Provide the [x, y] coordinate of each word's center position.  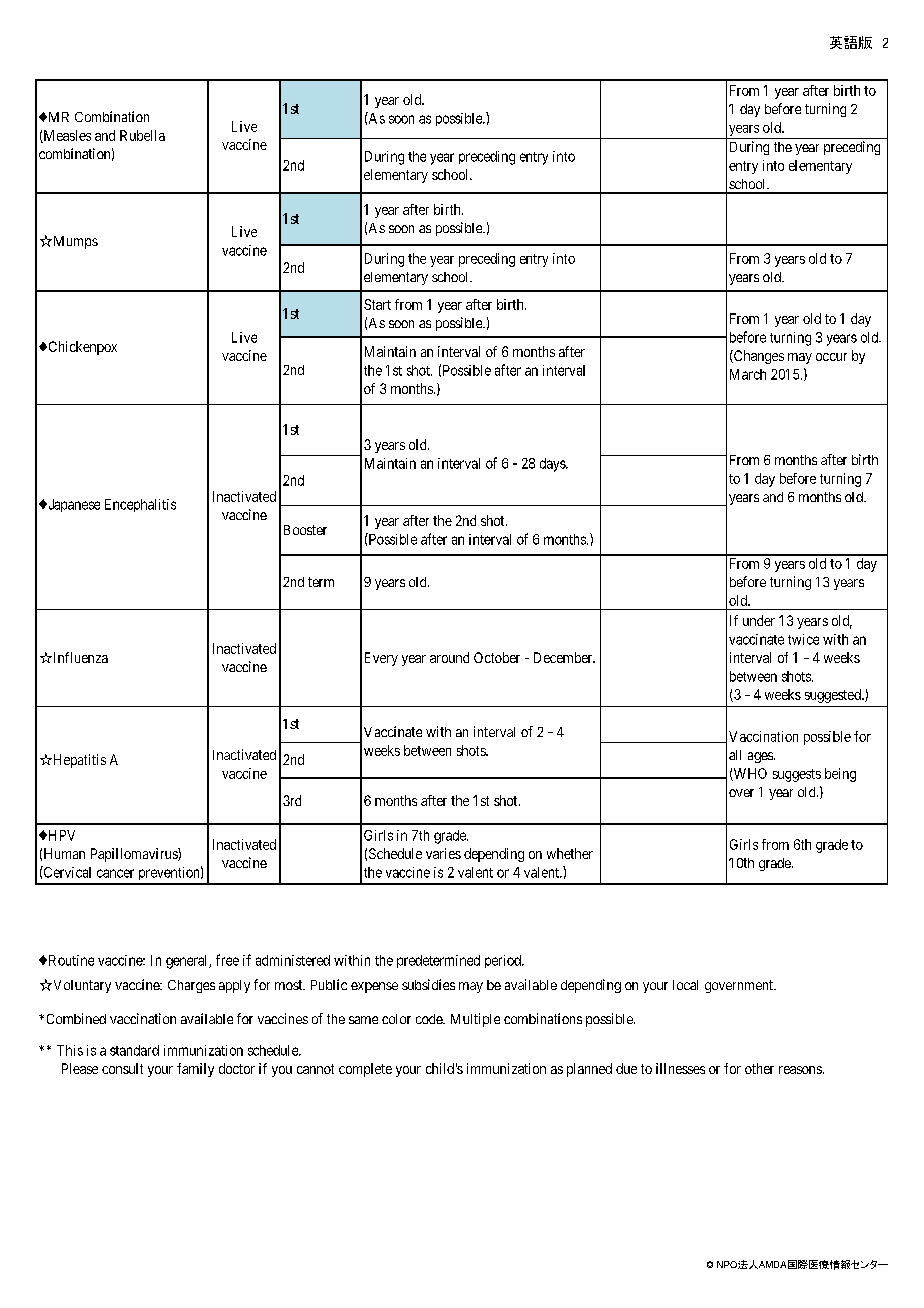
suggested [834, 696]
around [449, 657]
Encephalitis [140, 505]
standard [134, 1050]
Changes [758, 357]
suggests [797, 775]
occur [831, 357]
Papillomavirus [135, 855]
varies [443, 853]
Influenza [79, 657]
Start [377, 304]
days [553, 465]
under [759, 620]
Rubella [142, 135]
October [497, 657]
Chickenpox [81, 348]
